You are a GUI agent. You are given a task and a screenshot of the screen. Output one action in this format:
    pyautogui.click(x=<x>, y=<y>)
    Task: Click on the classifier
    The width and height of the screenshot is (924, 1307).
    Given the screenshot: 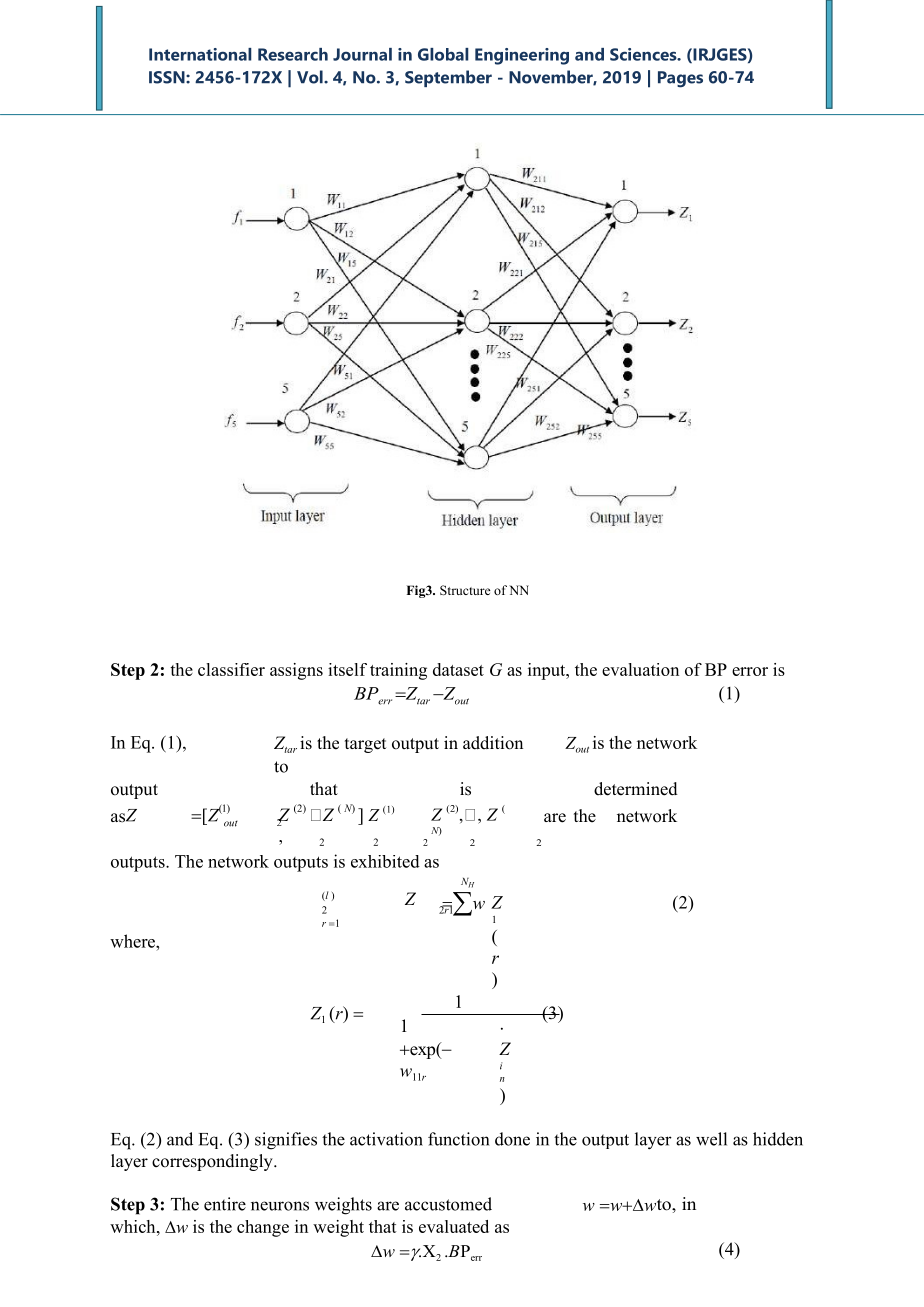 What is the action you would take?
    pyautogui.click(x=231, y=669)
